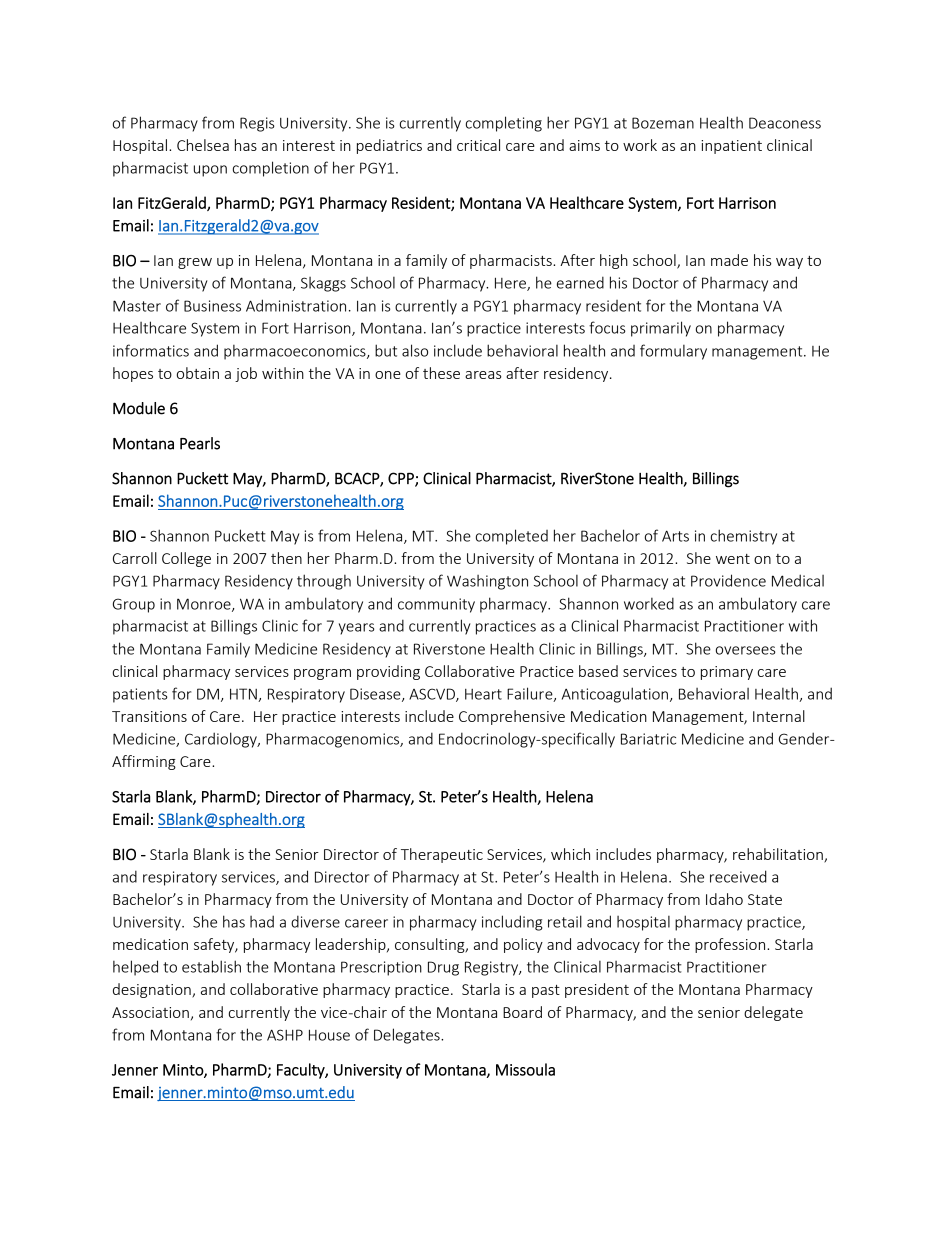 This screenshot has height=1233, width=952. I want to click on inpatient, so click(731, 147).
